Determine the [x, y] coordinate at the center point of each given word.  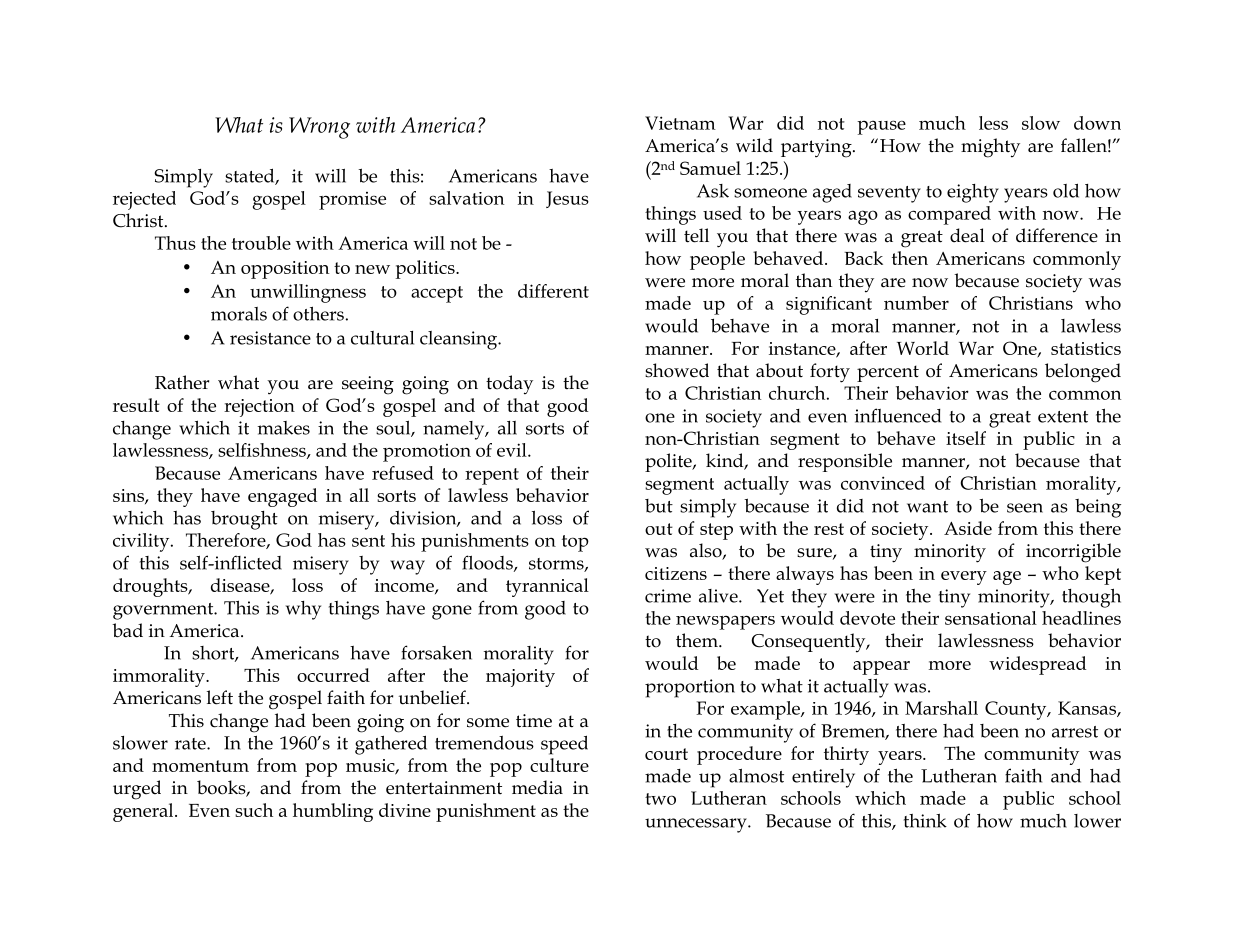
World [923, 348]
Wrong [319, 128]
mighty [990, 148]
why [303, 610]
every [964, 578]
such [254, 810]
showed [677, 370]
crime [668, 596]
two [660, 799]
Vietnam [680, 123]
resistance [270, 338]
